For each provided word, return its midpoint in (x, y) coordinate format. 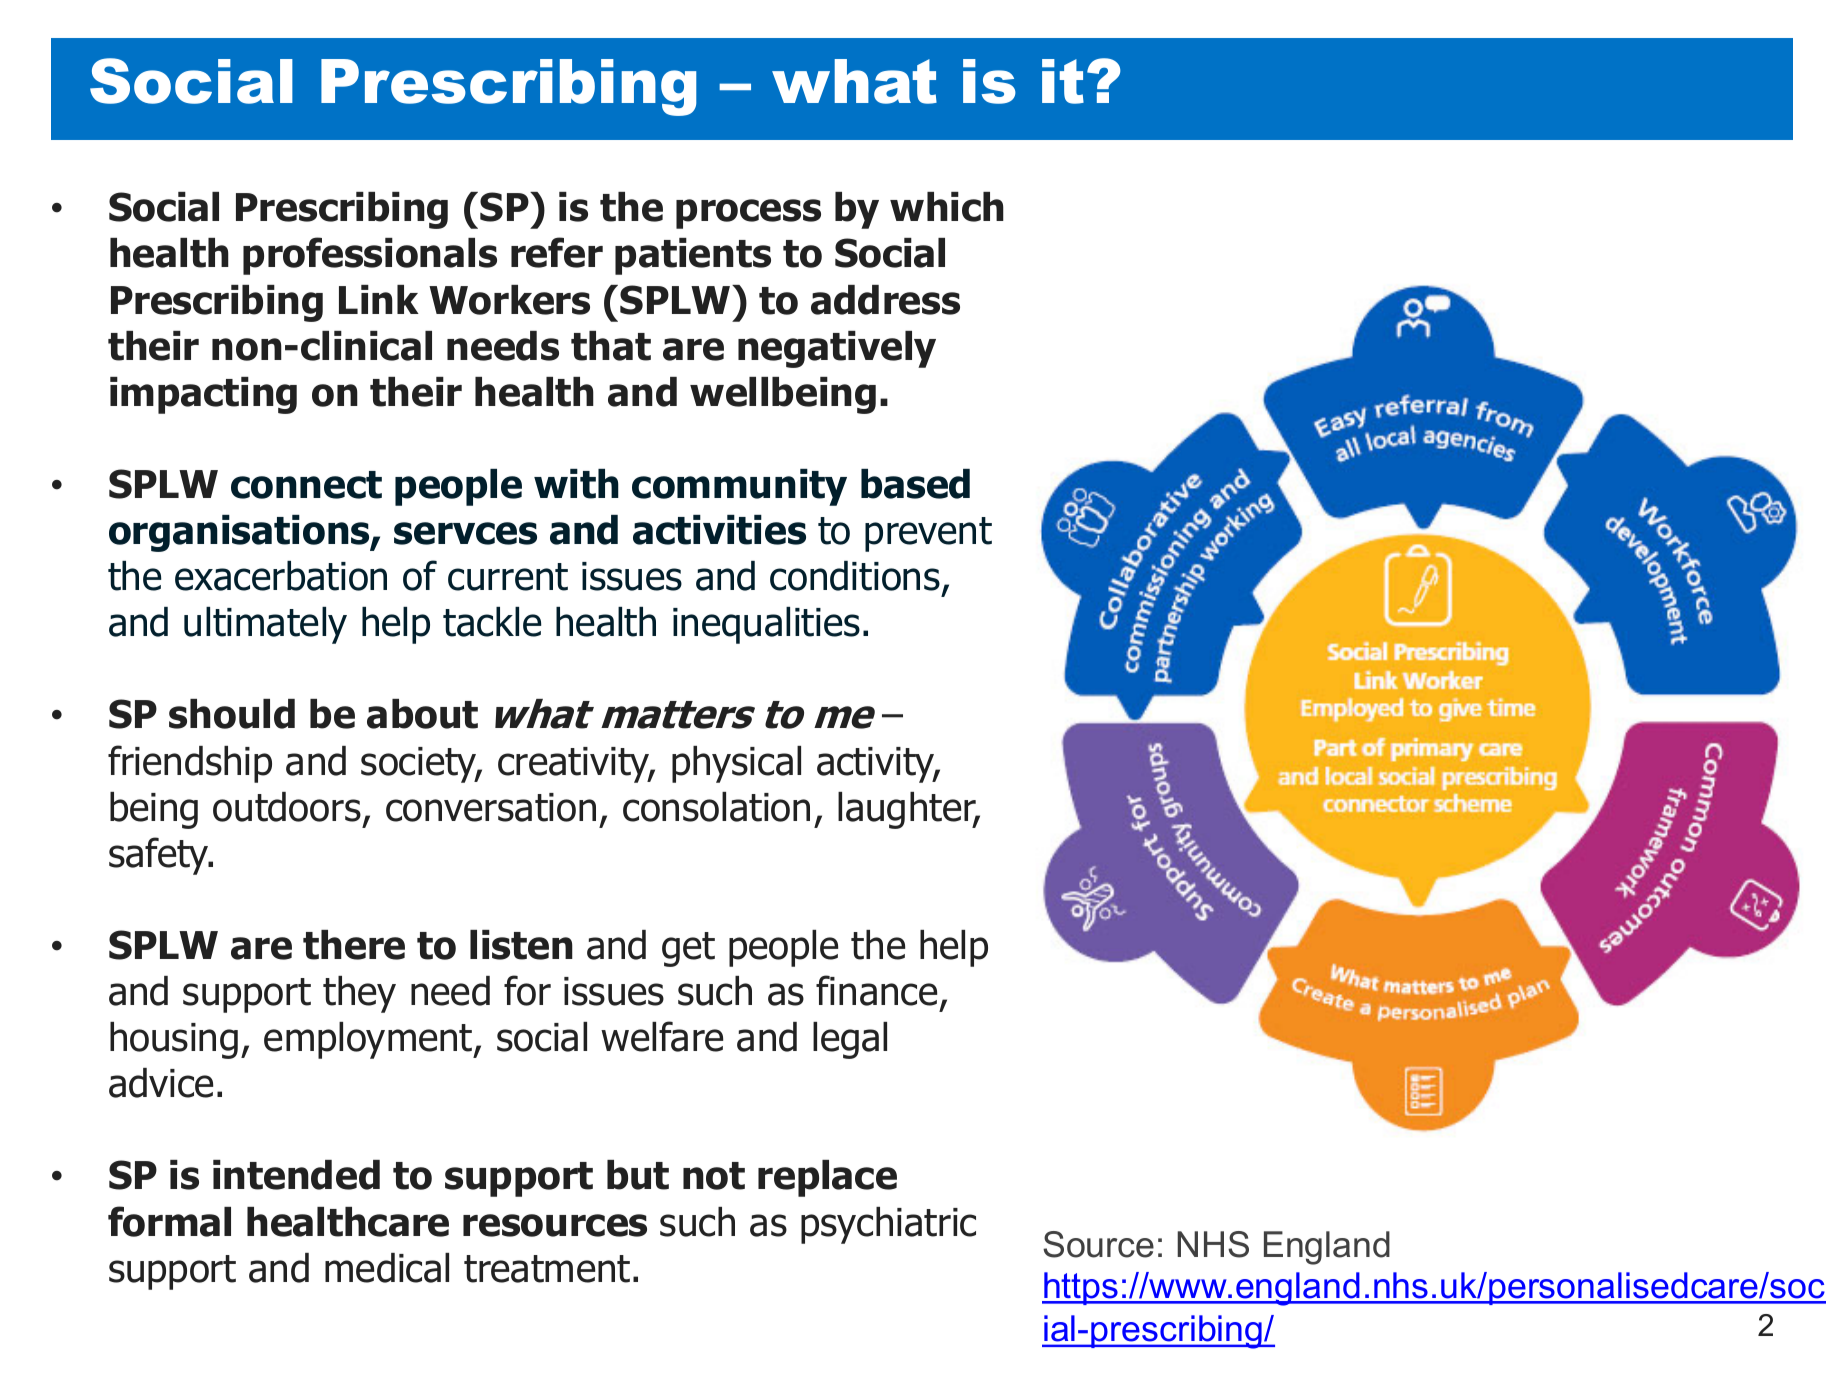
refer (557, 252)
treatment (547, 1269)
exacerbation (281, 576)
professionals (370, 256)
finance (876, 990)
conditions (855, 576)
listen (521, 945)
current (508, 577)
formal (169, 1221)
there (354, 945)
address (885, 300)
